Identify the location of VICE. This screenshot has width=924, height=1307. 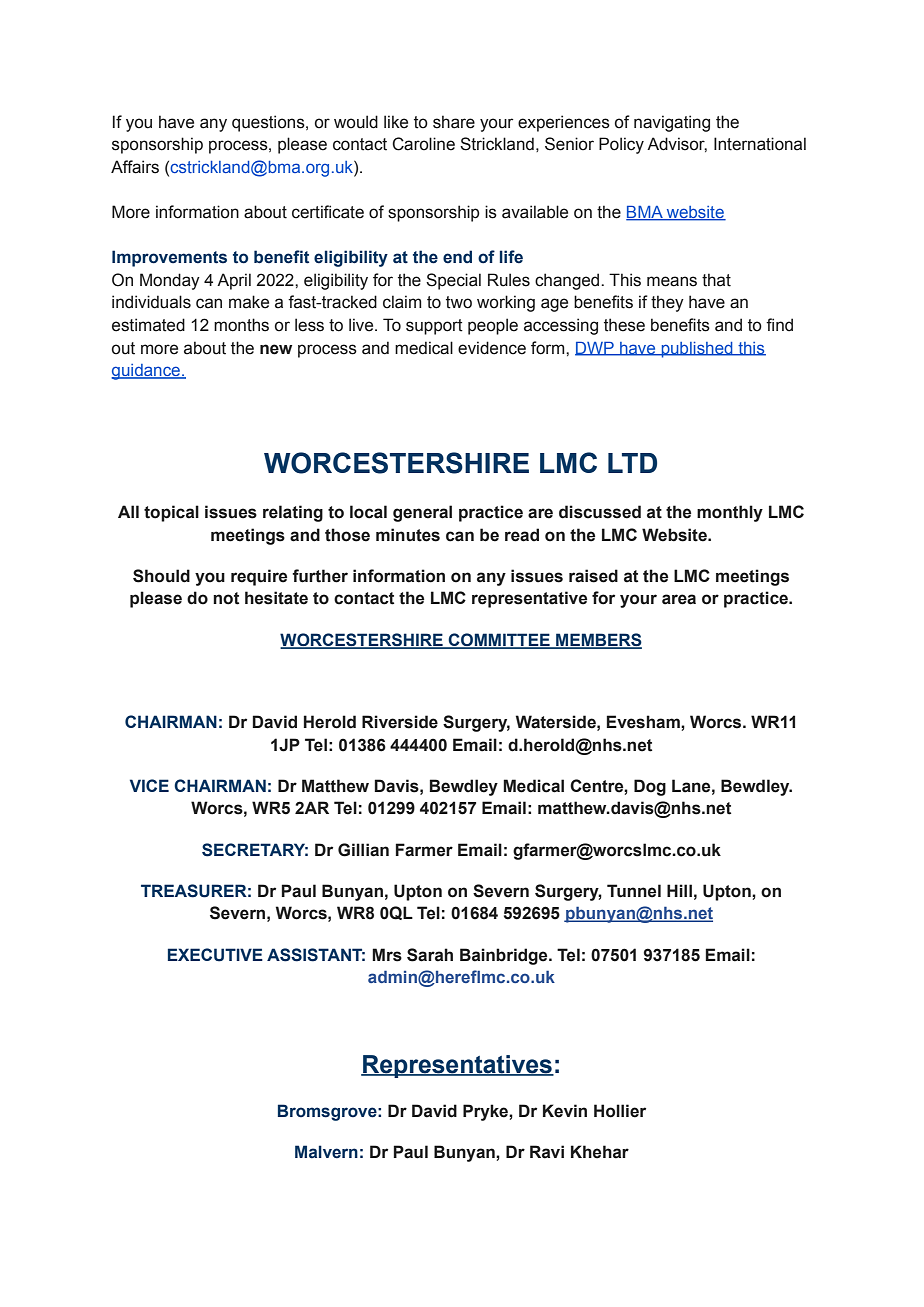
(149, 785).
